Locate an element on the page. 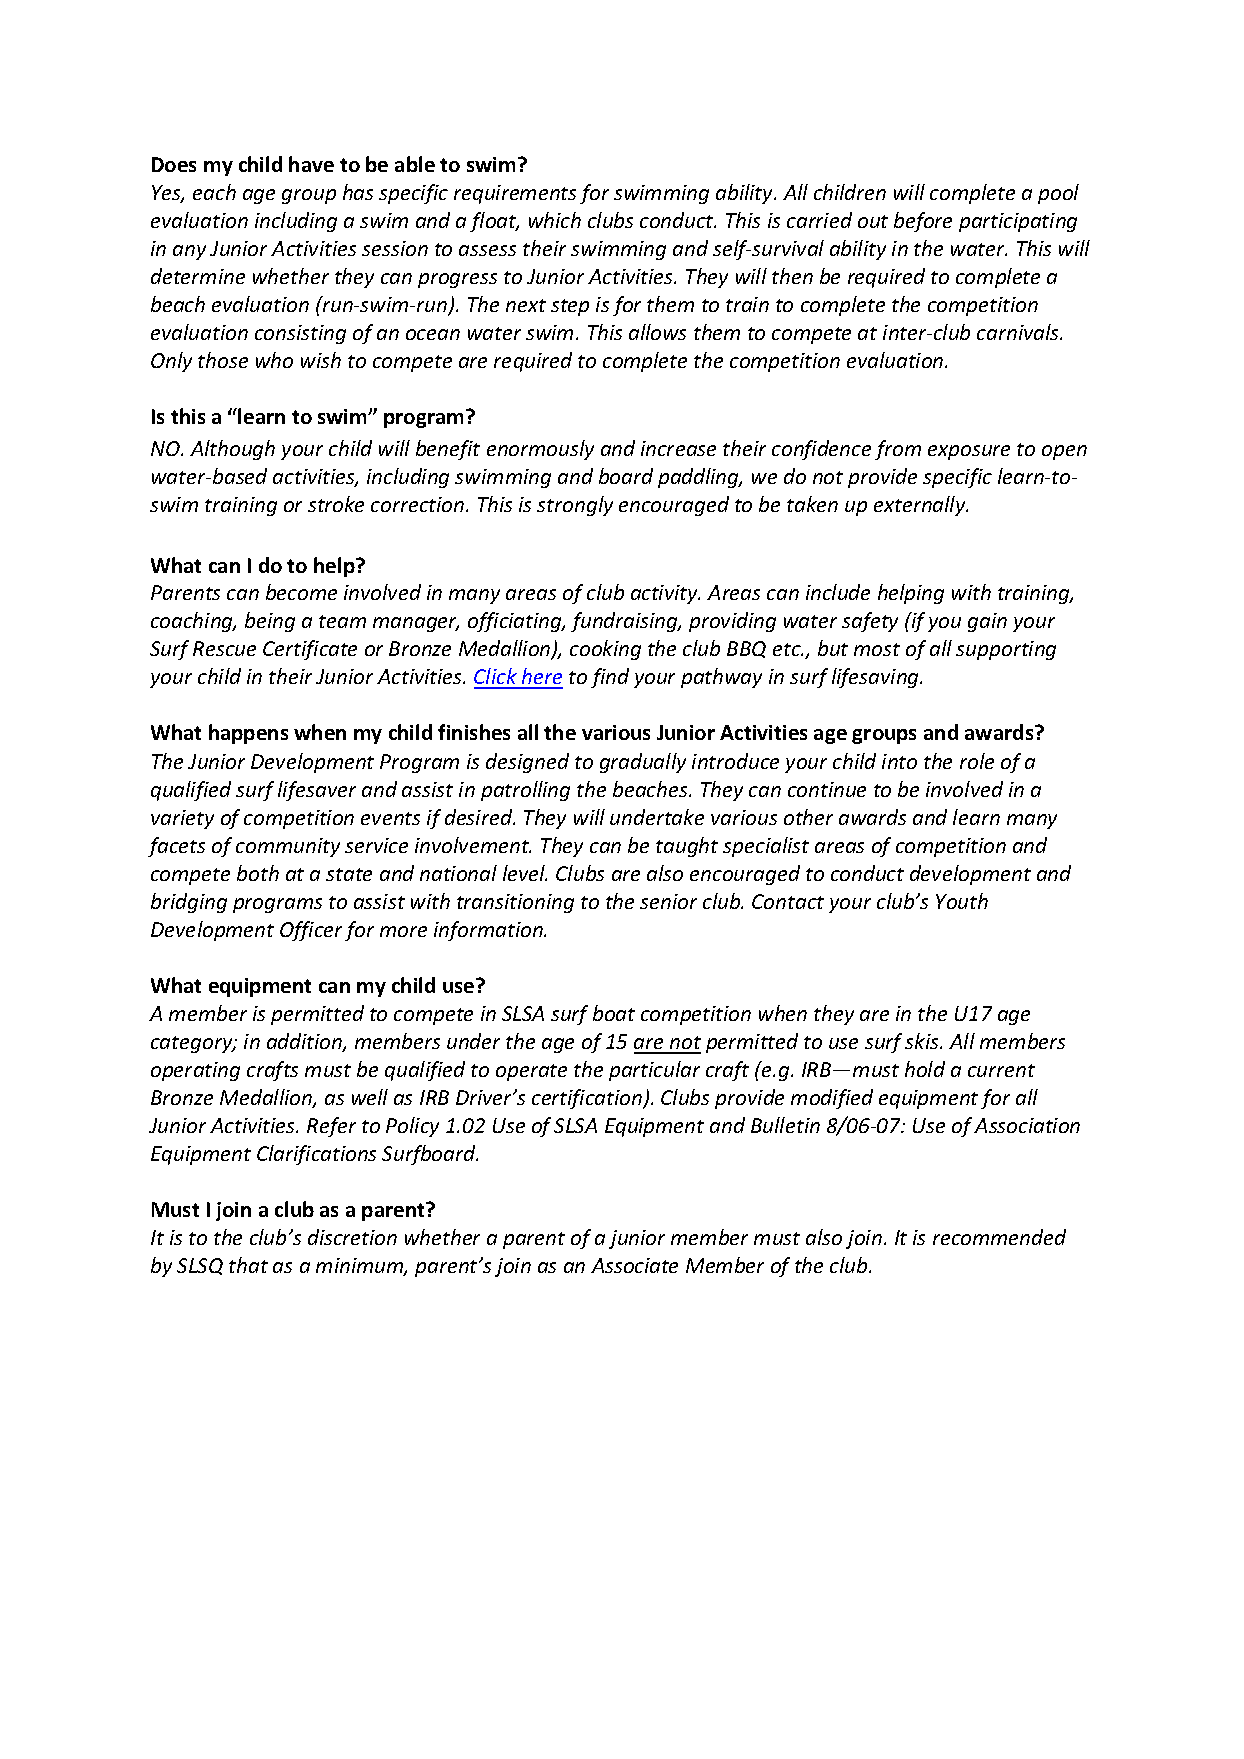  that is located at coordinates (248, 1265).
